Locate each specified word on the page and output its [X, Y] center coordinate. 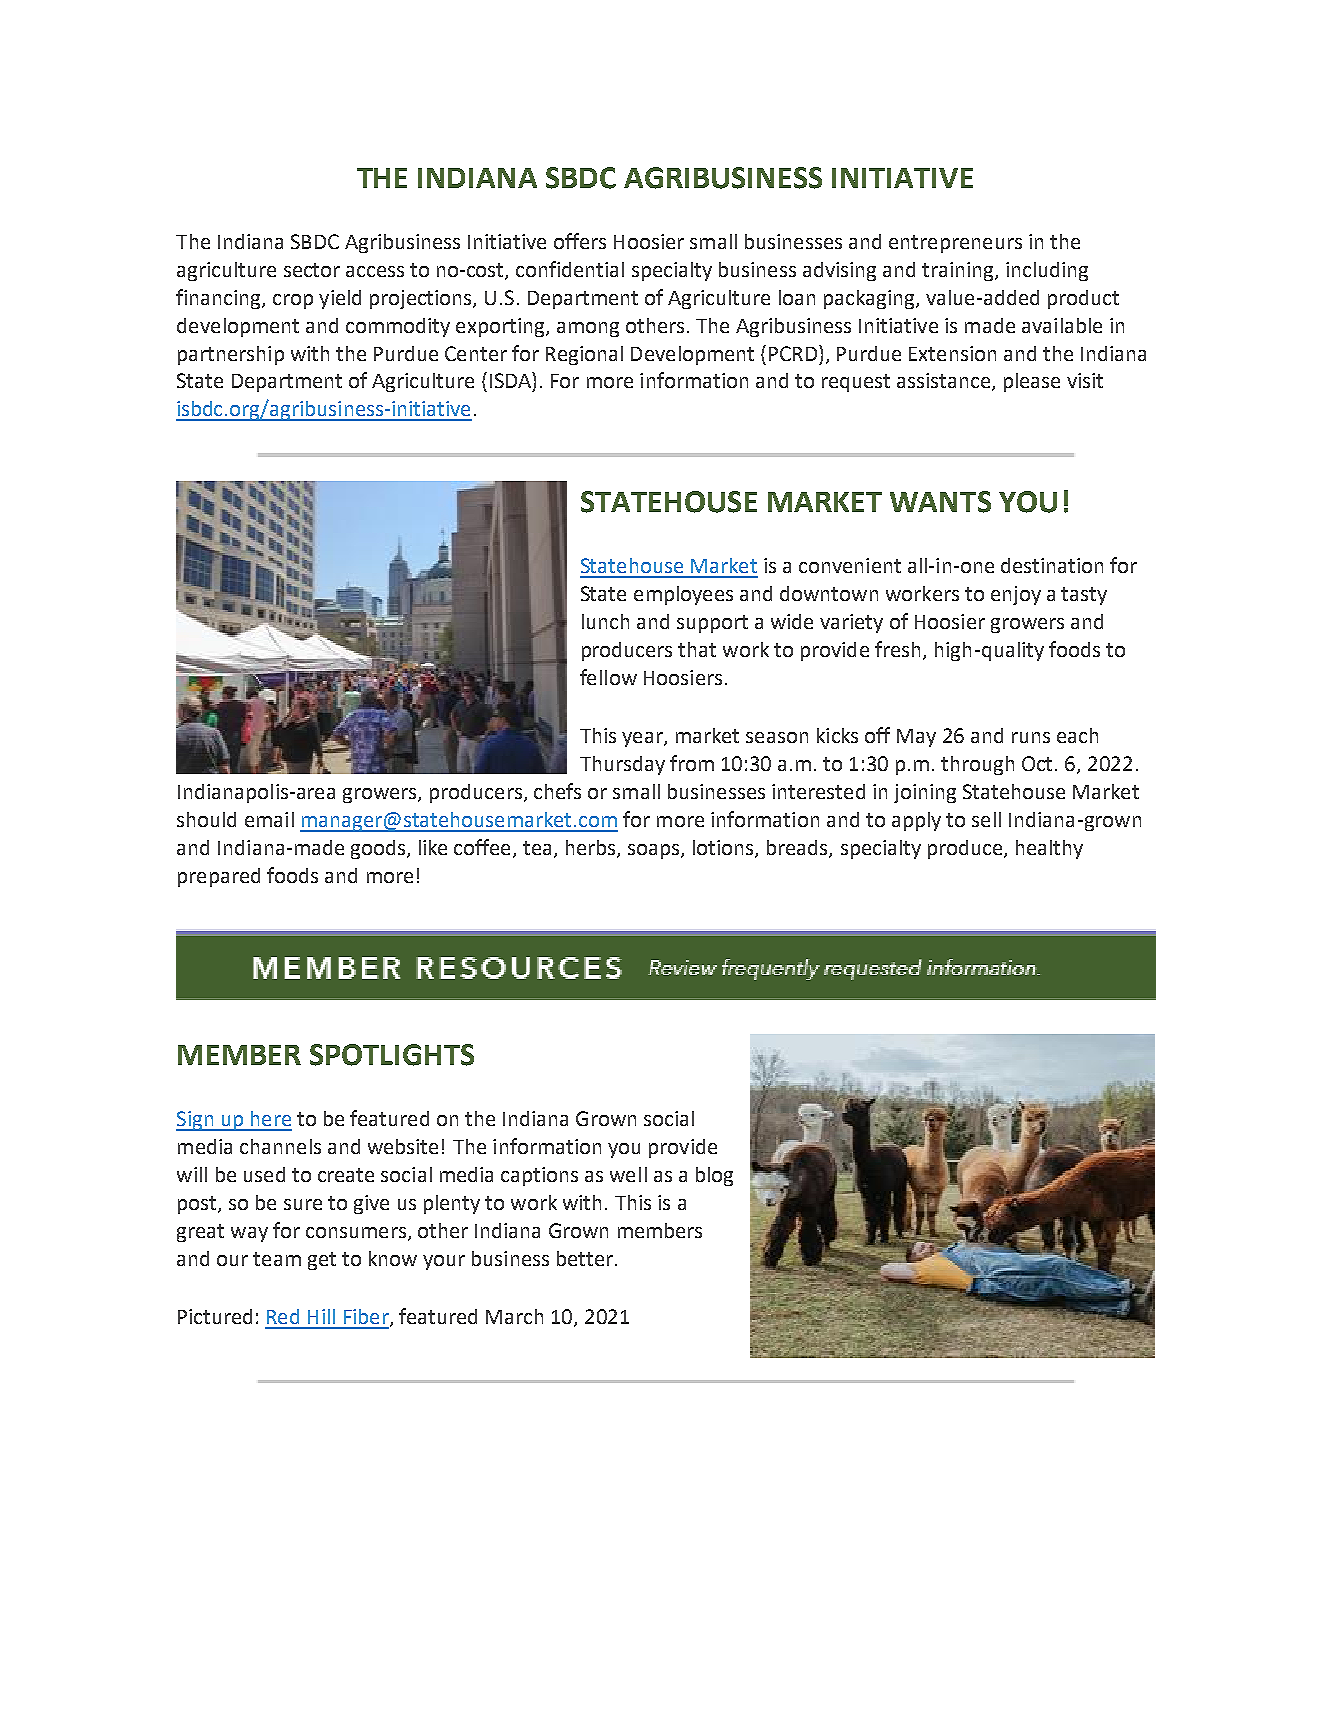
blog [714, 1176]
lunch [605, 621]
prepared [219, 877]
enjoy [1016, 595]
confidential [570, 269]
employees [683, 595]
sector [312, 270]
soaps [655, 851]
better [585, 1258]
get [322, 1261]
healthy [1049, 849]
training [959, 271]
